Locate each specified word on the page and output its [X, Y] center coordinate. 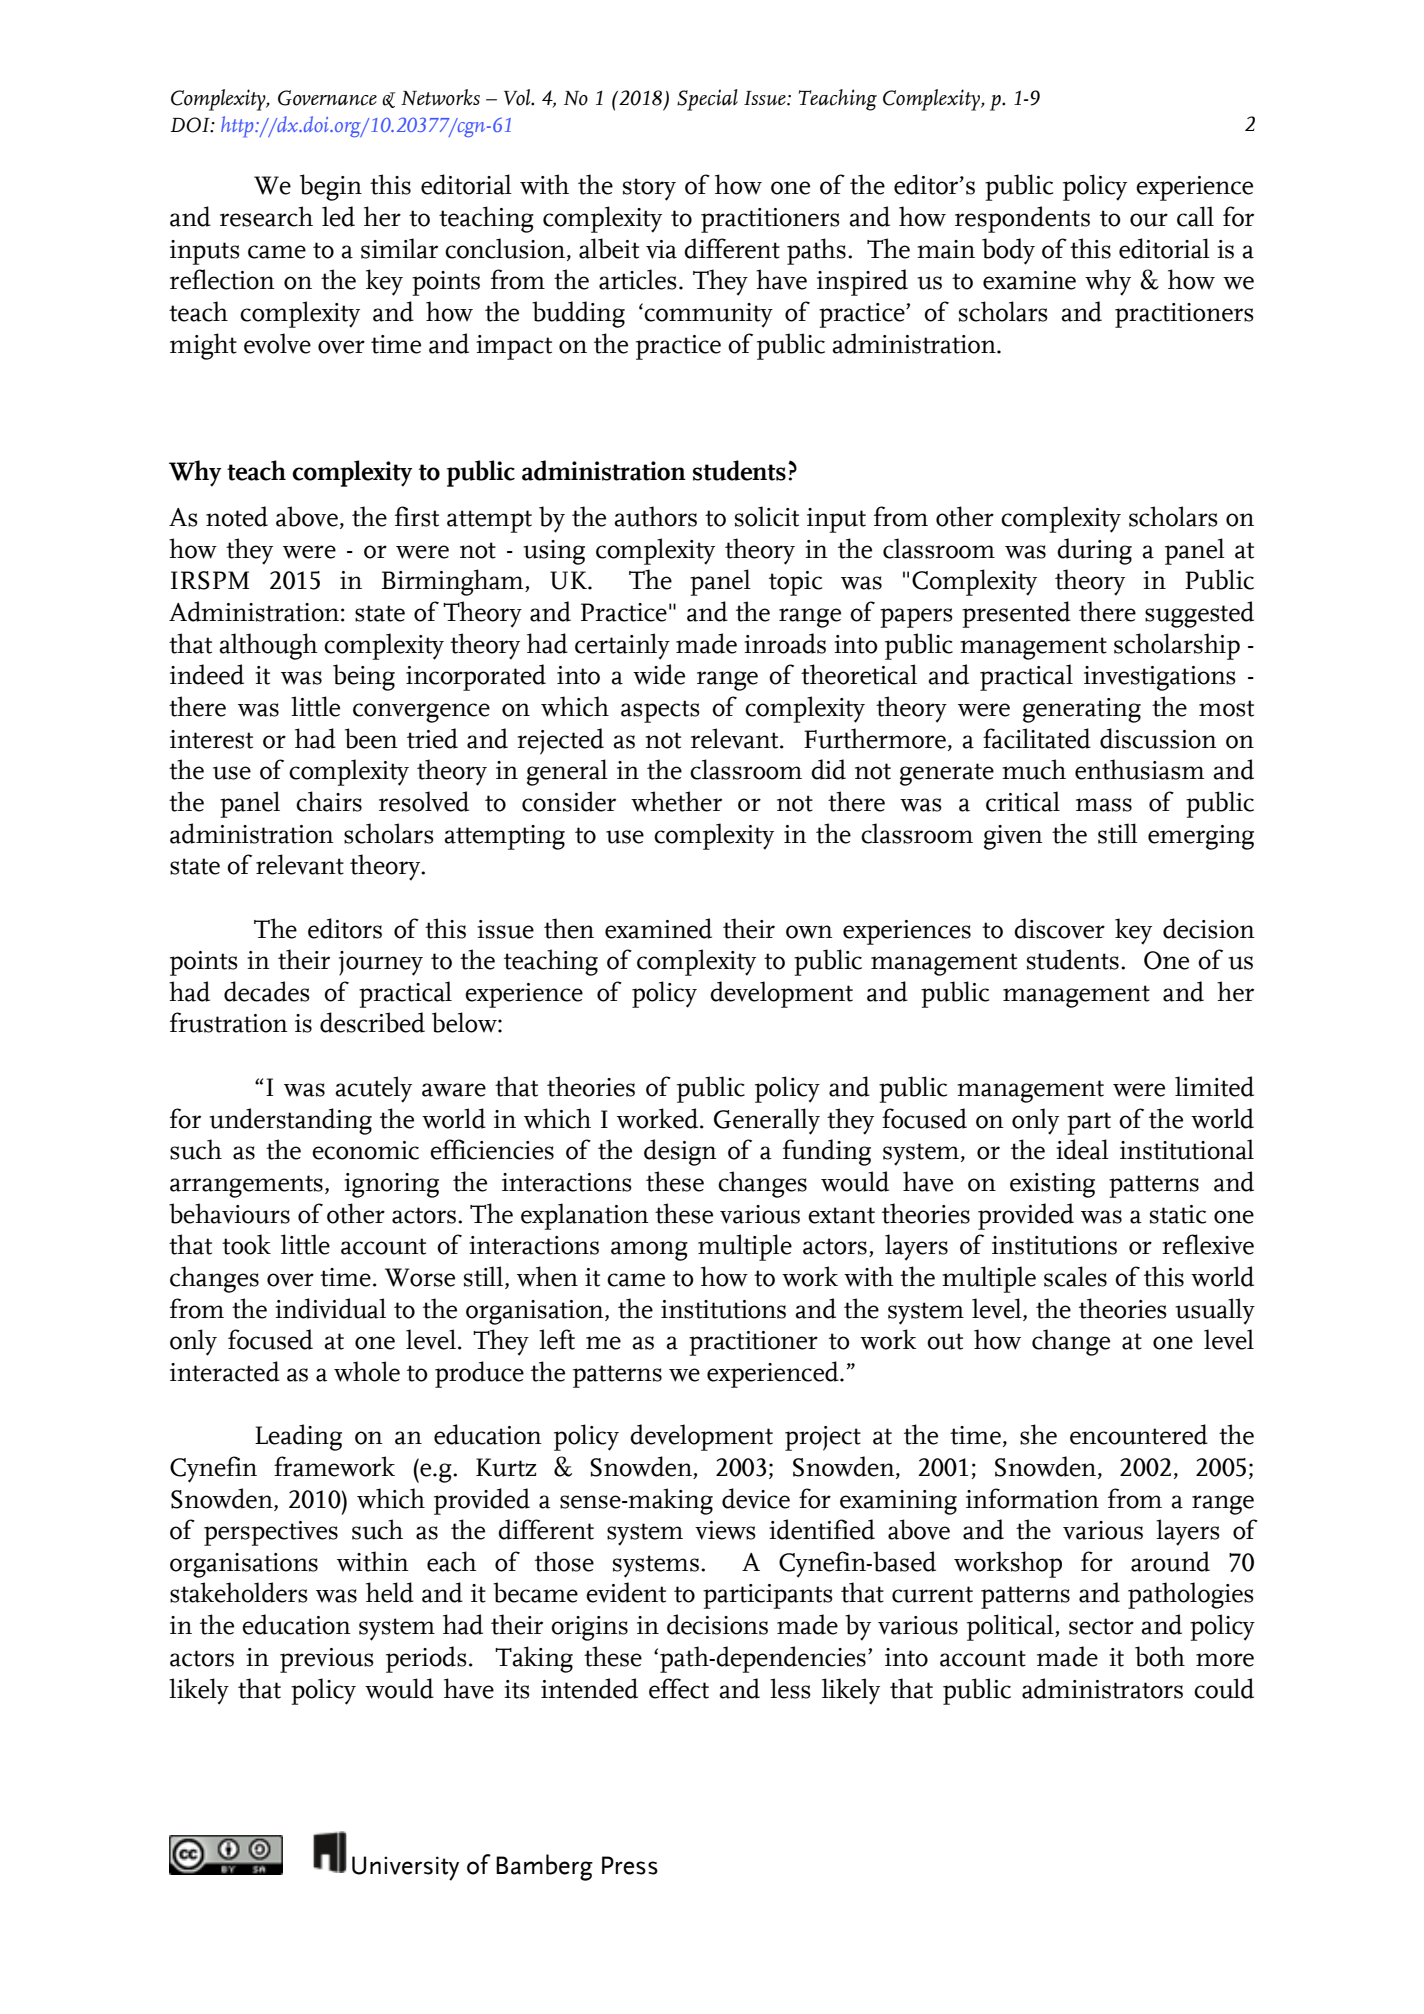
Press [630, 1865]
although [268, 646]
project [823, 1438]
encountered [1139, 1434]
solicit [767, 516]
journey [381, 963]
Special [707, 100]
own [809, 932]
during [1094, 551]
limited [1214, 1086]
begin [331, 187]
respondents [1022, 219]
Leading [298, 1437]
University [405, 1868]
